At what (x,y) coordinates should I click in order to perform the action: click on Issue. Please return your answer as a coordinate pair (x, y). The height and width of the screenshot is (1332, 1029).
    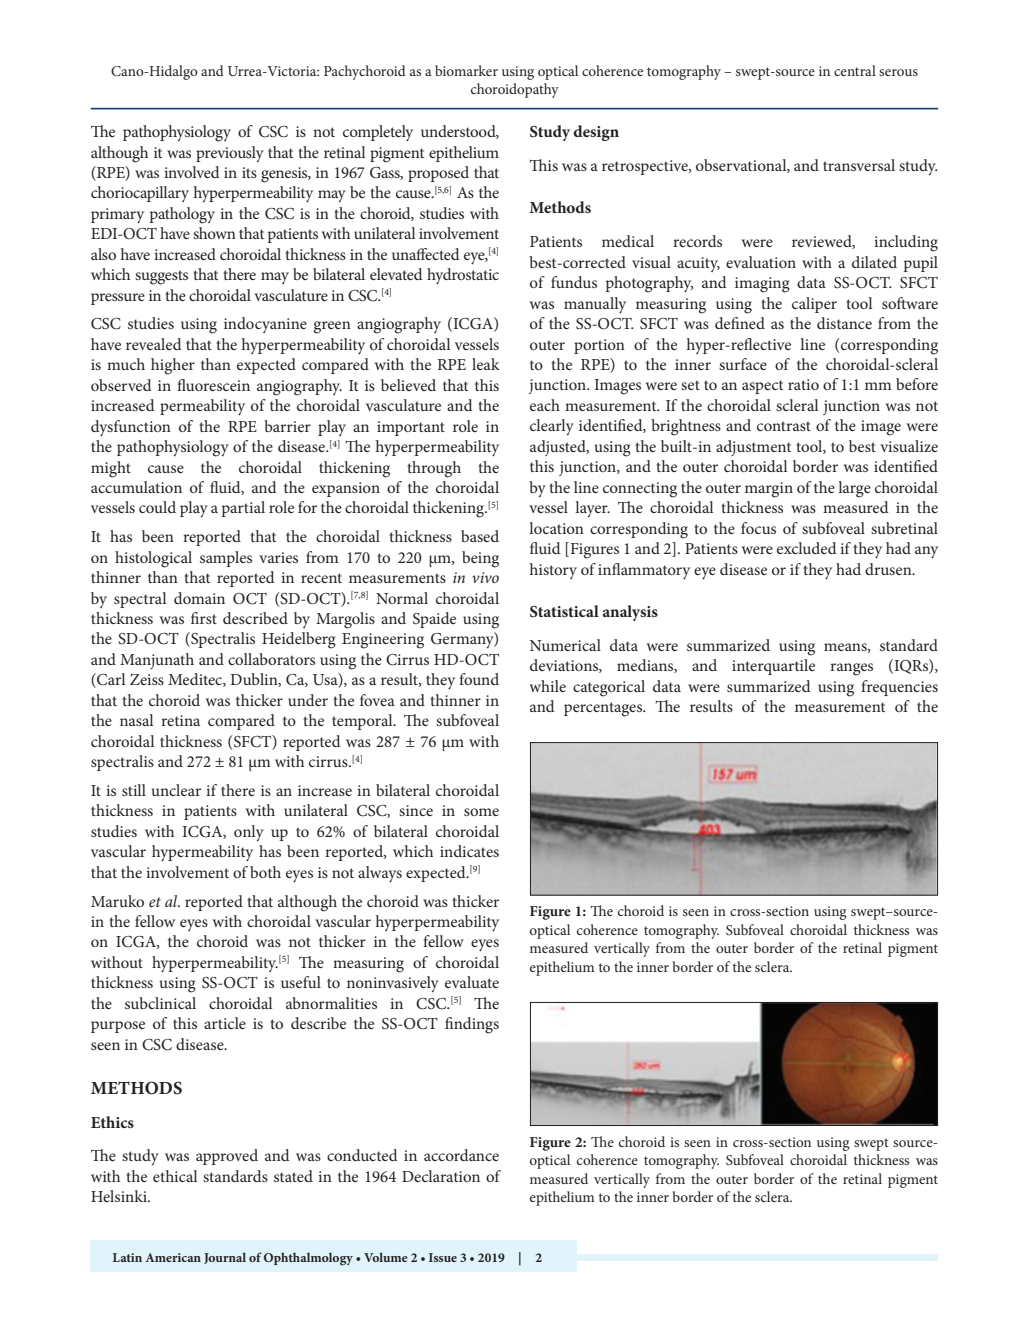
    Looking at the image, I should click on (443, 1257).
